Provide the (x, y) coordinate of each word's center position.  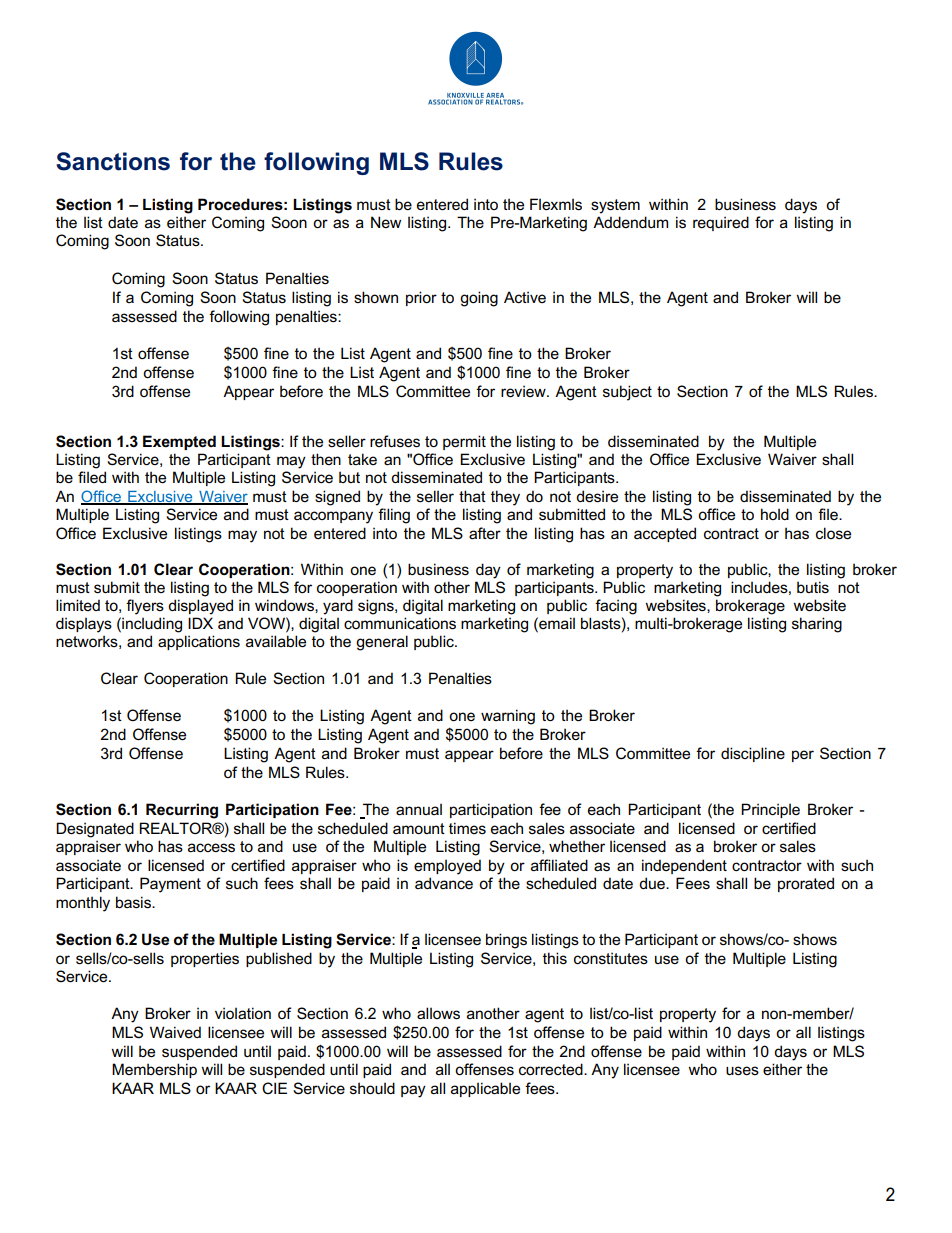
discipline (753, 754)
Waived (175, 1032)
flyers (145, 607)
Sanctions (113, 161)
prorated (806, 884)
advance (444, 883)
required (721, 223)
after (485, 533)
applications (199, 642)
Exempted (179, 442)
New (386, 222)
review (524, 391)
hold (775, 514)
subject (627, 393)
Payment (170, 885)
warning (508, 717)
